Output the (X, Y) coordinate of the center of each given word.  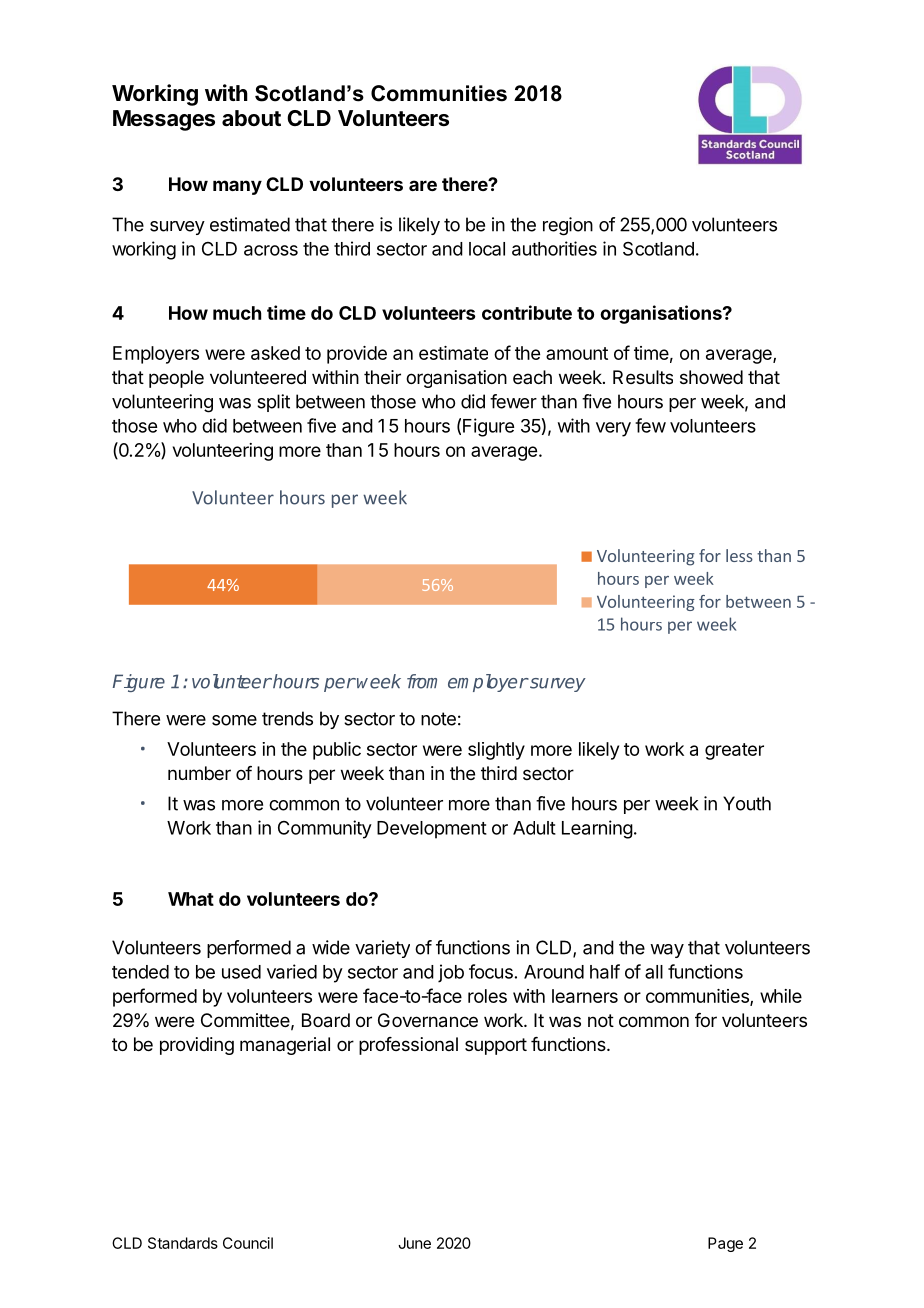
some (234, 720)
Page (725, 1244)
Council (248, 1243)
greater (734, 751)
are (423, 185)
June (414, 1243)
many (237, 187)
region (568, 226)
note (438, 719)
